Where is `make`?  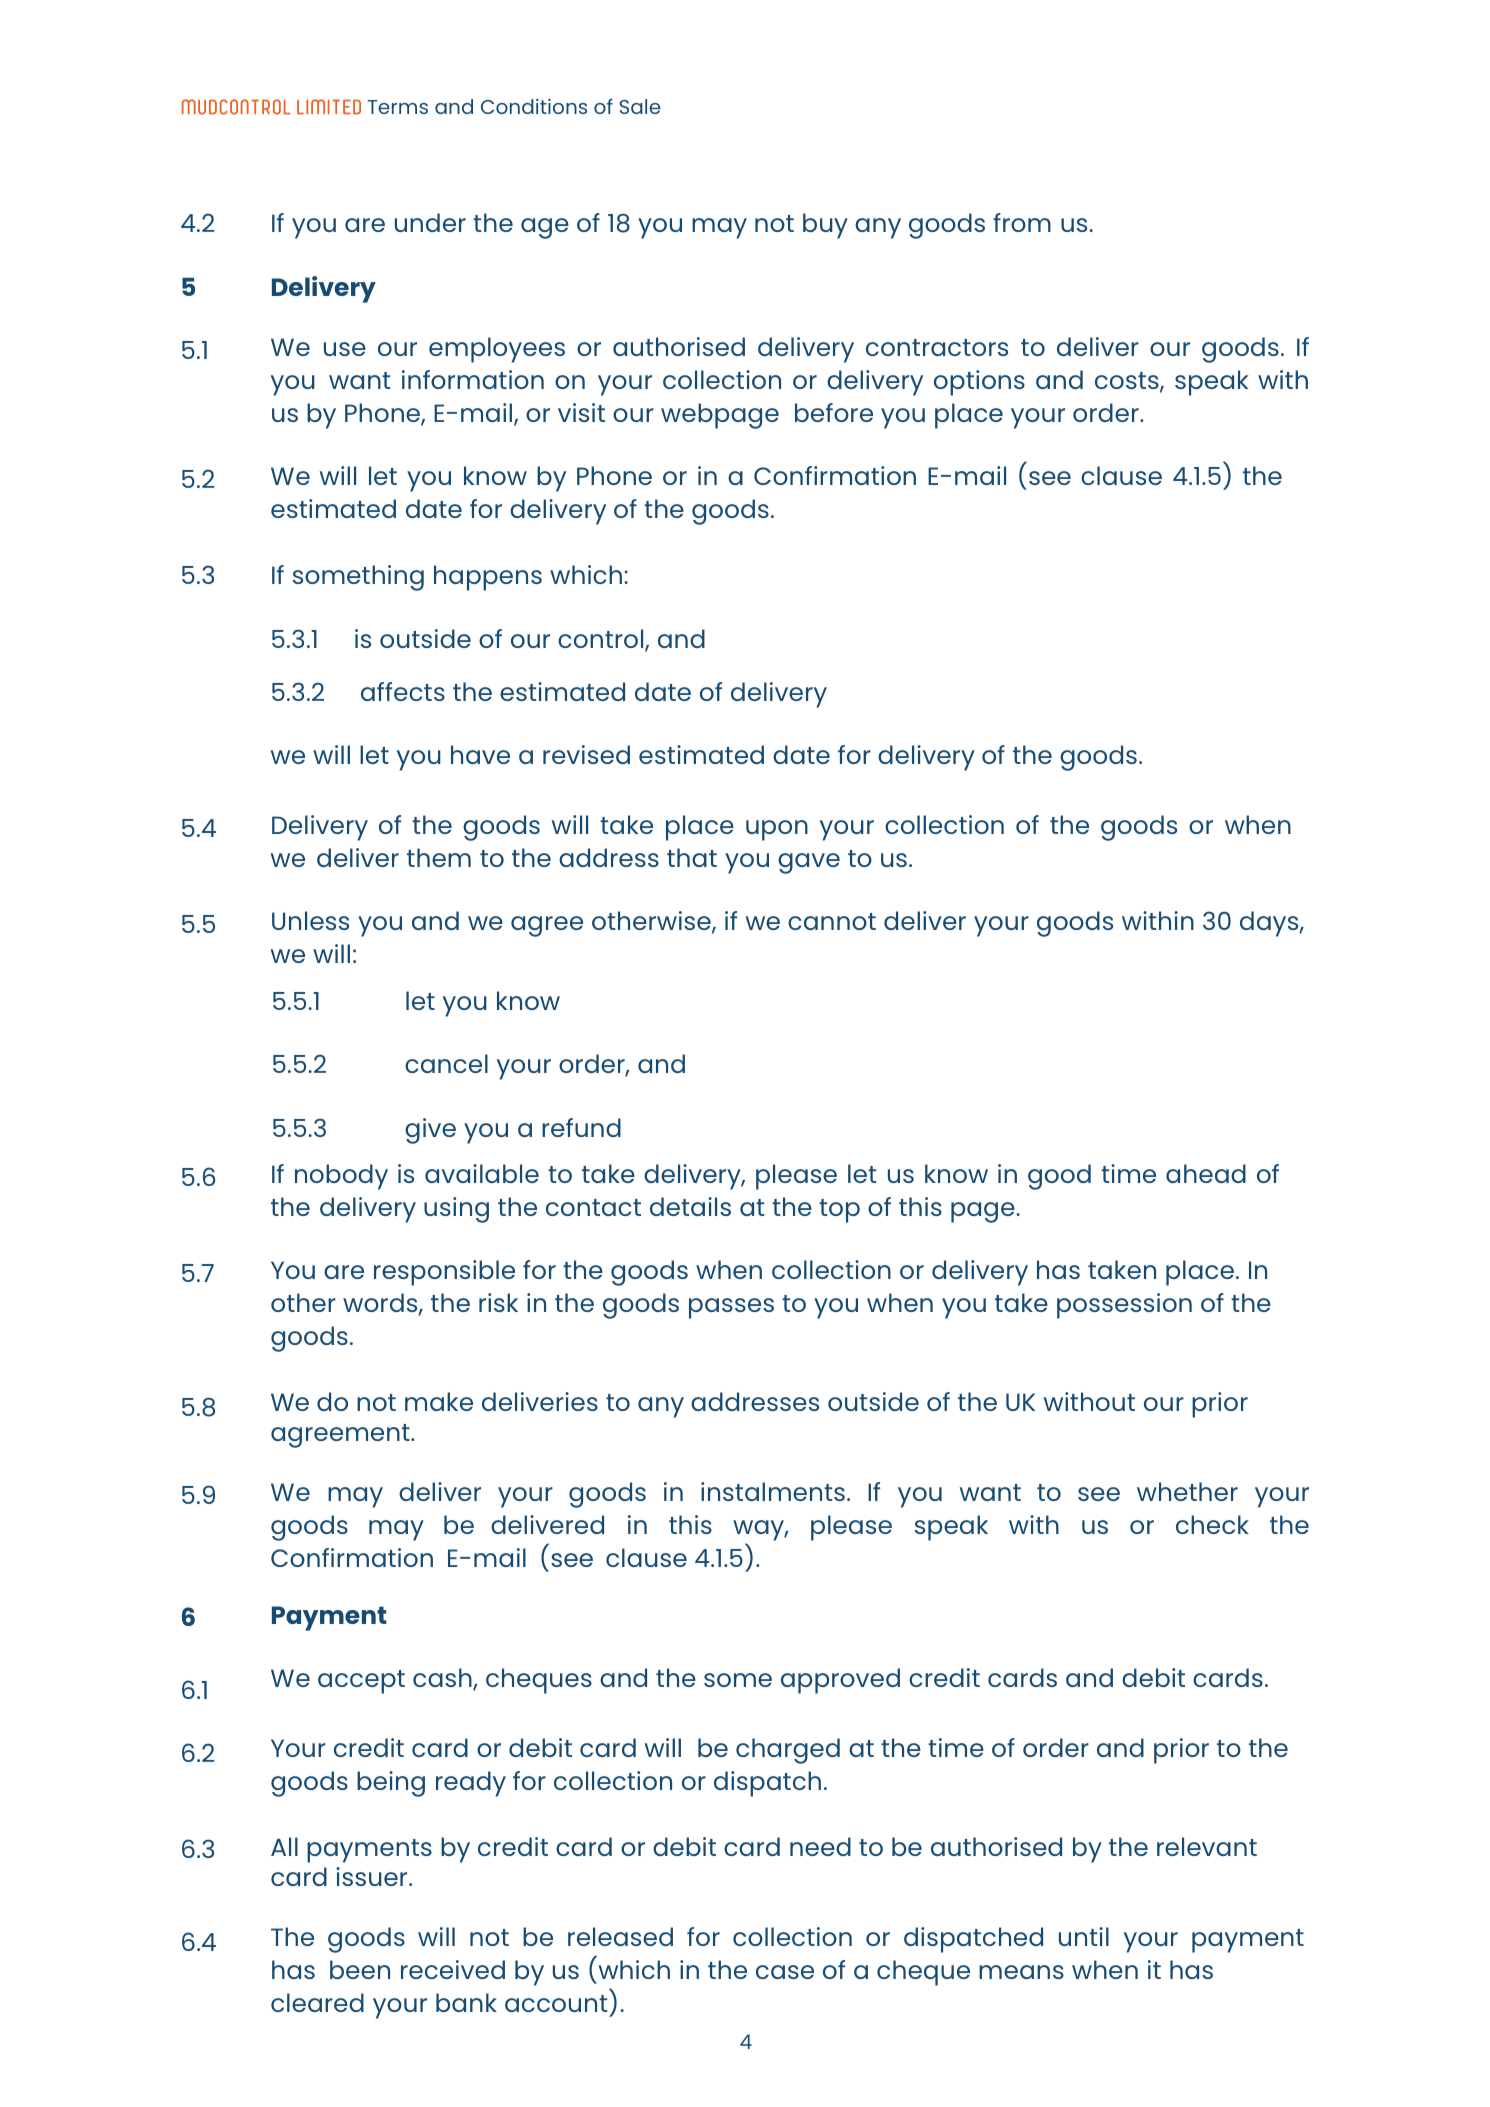
make is located at coordinates (439, 1401).
